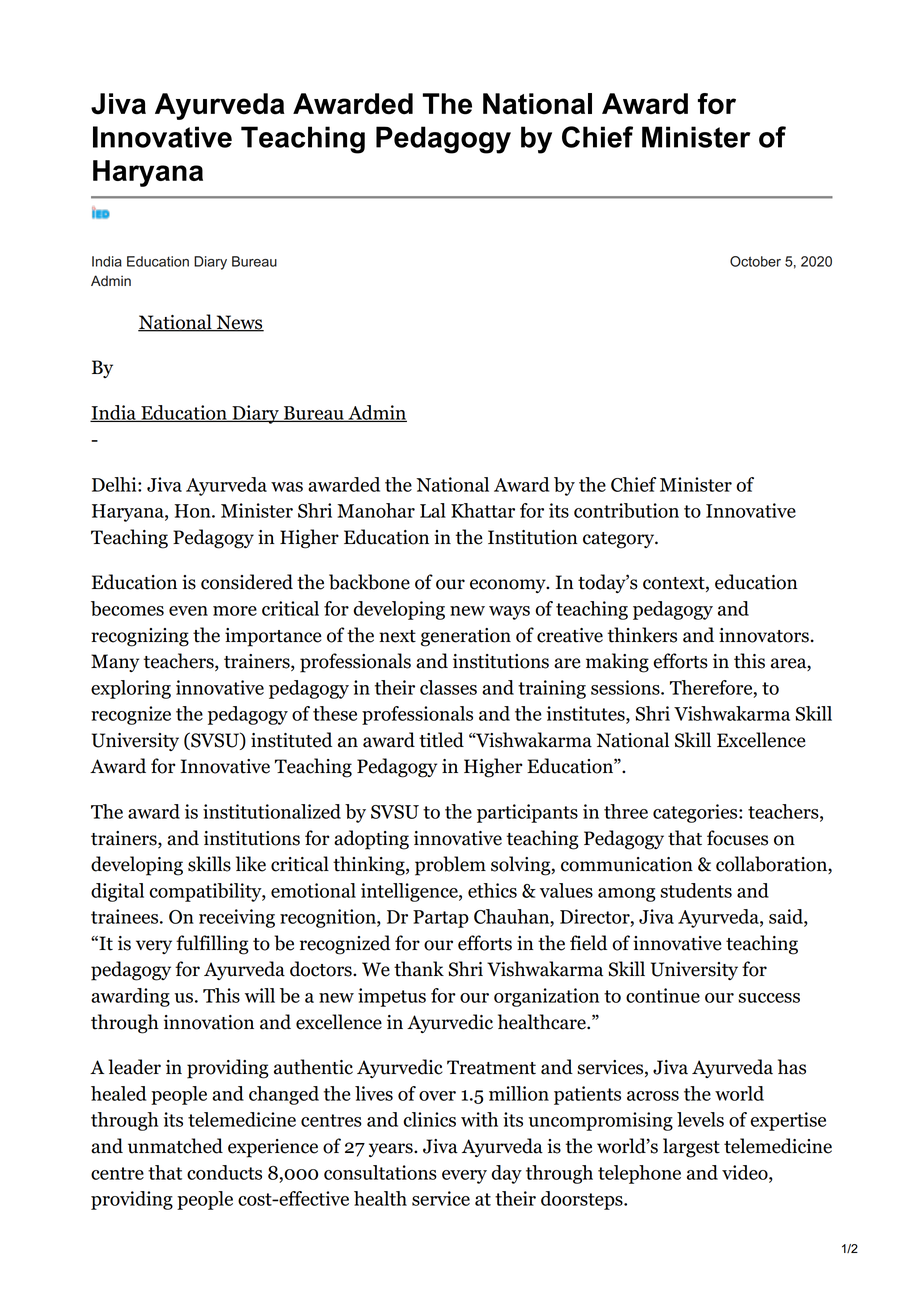  Describe the element at coordinates (441, 740) in the page. I see `titled` at that location.
